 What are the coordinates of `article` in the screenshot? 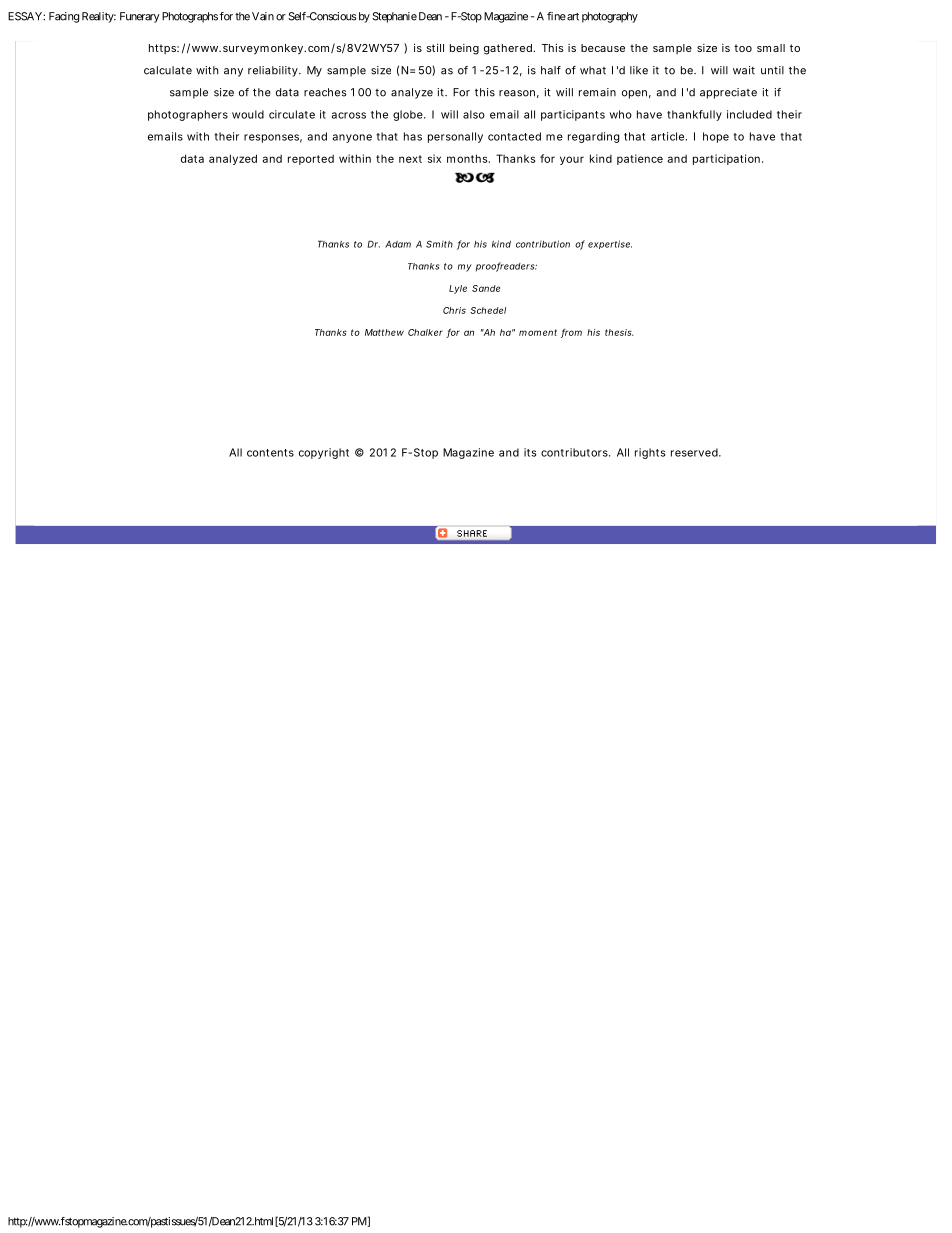 It's located at (668, 136).
